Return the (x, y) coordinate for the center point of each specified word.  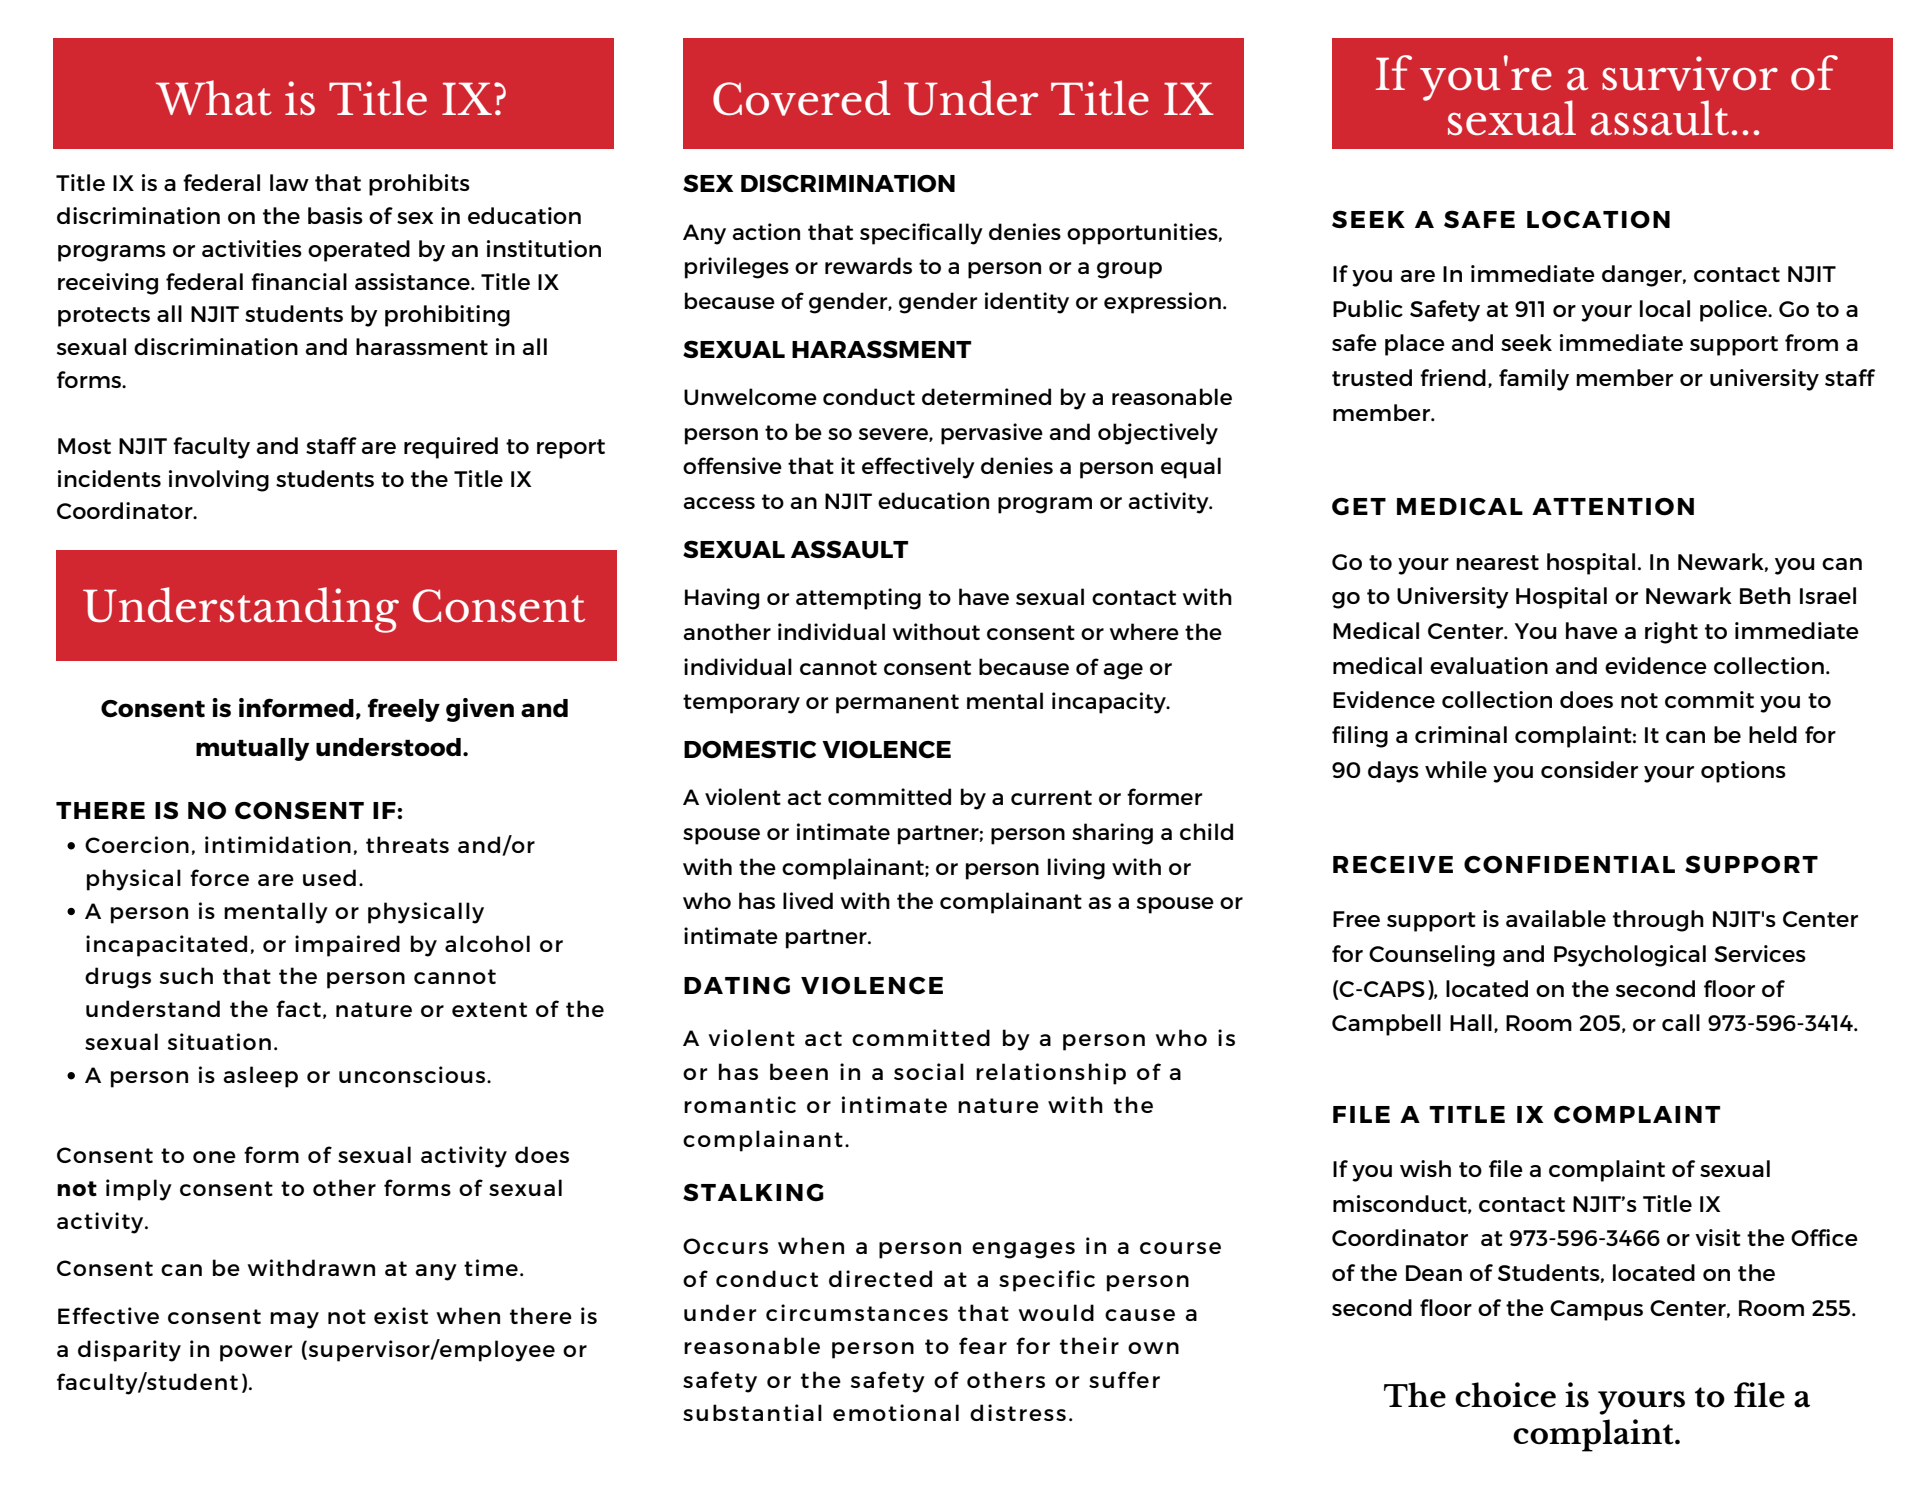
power (256, 1353)
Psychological (1630, 956)
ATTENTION (1613, 507)
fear (983, 1345)
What (214, 98)
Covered (801, 98)
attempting (858, 599)
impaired (347, 946)
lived (808, 900)
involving (219, 481)
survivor (1690, 73)
